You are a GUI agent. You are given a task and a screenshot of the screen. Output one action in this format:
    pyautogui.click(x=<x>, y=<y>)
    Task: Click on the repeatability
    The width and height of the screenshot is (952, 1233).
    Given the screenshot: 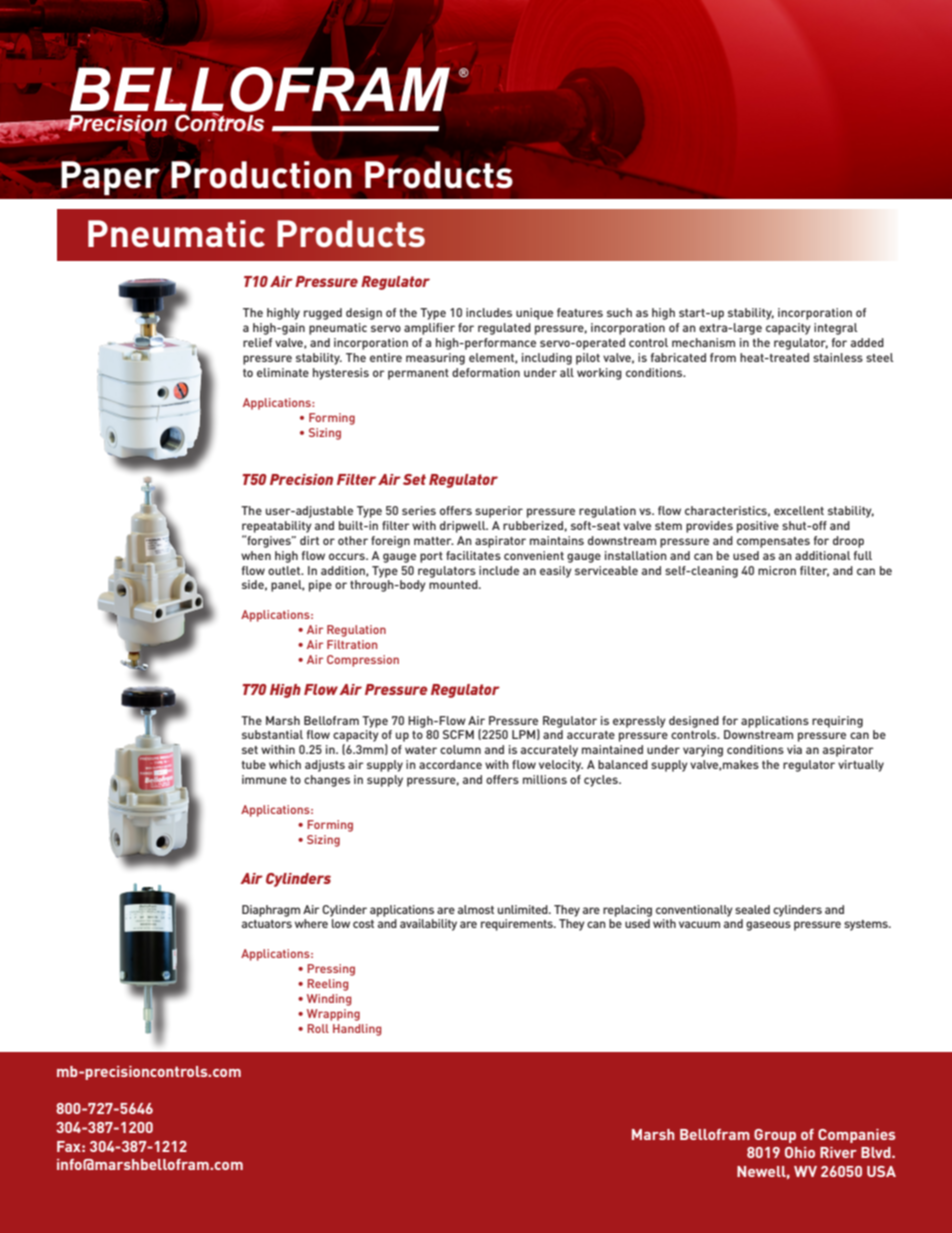 What is the action you would take?
    pyautogui.click(x=277, y=527)
